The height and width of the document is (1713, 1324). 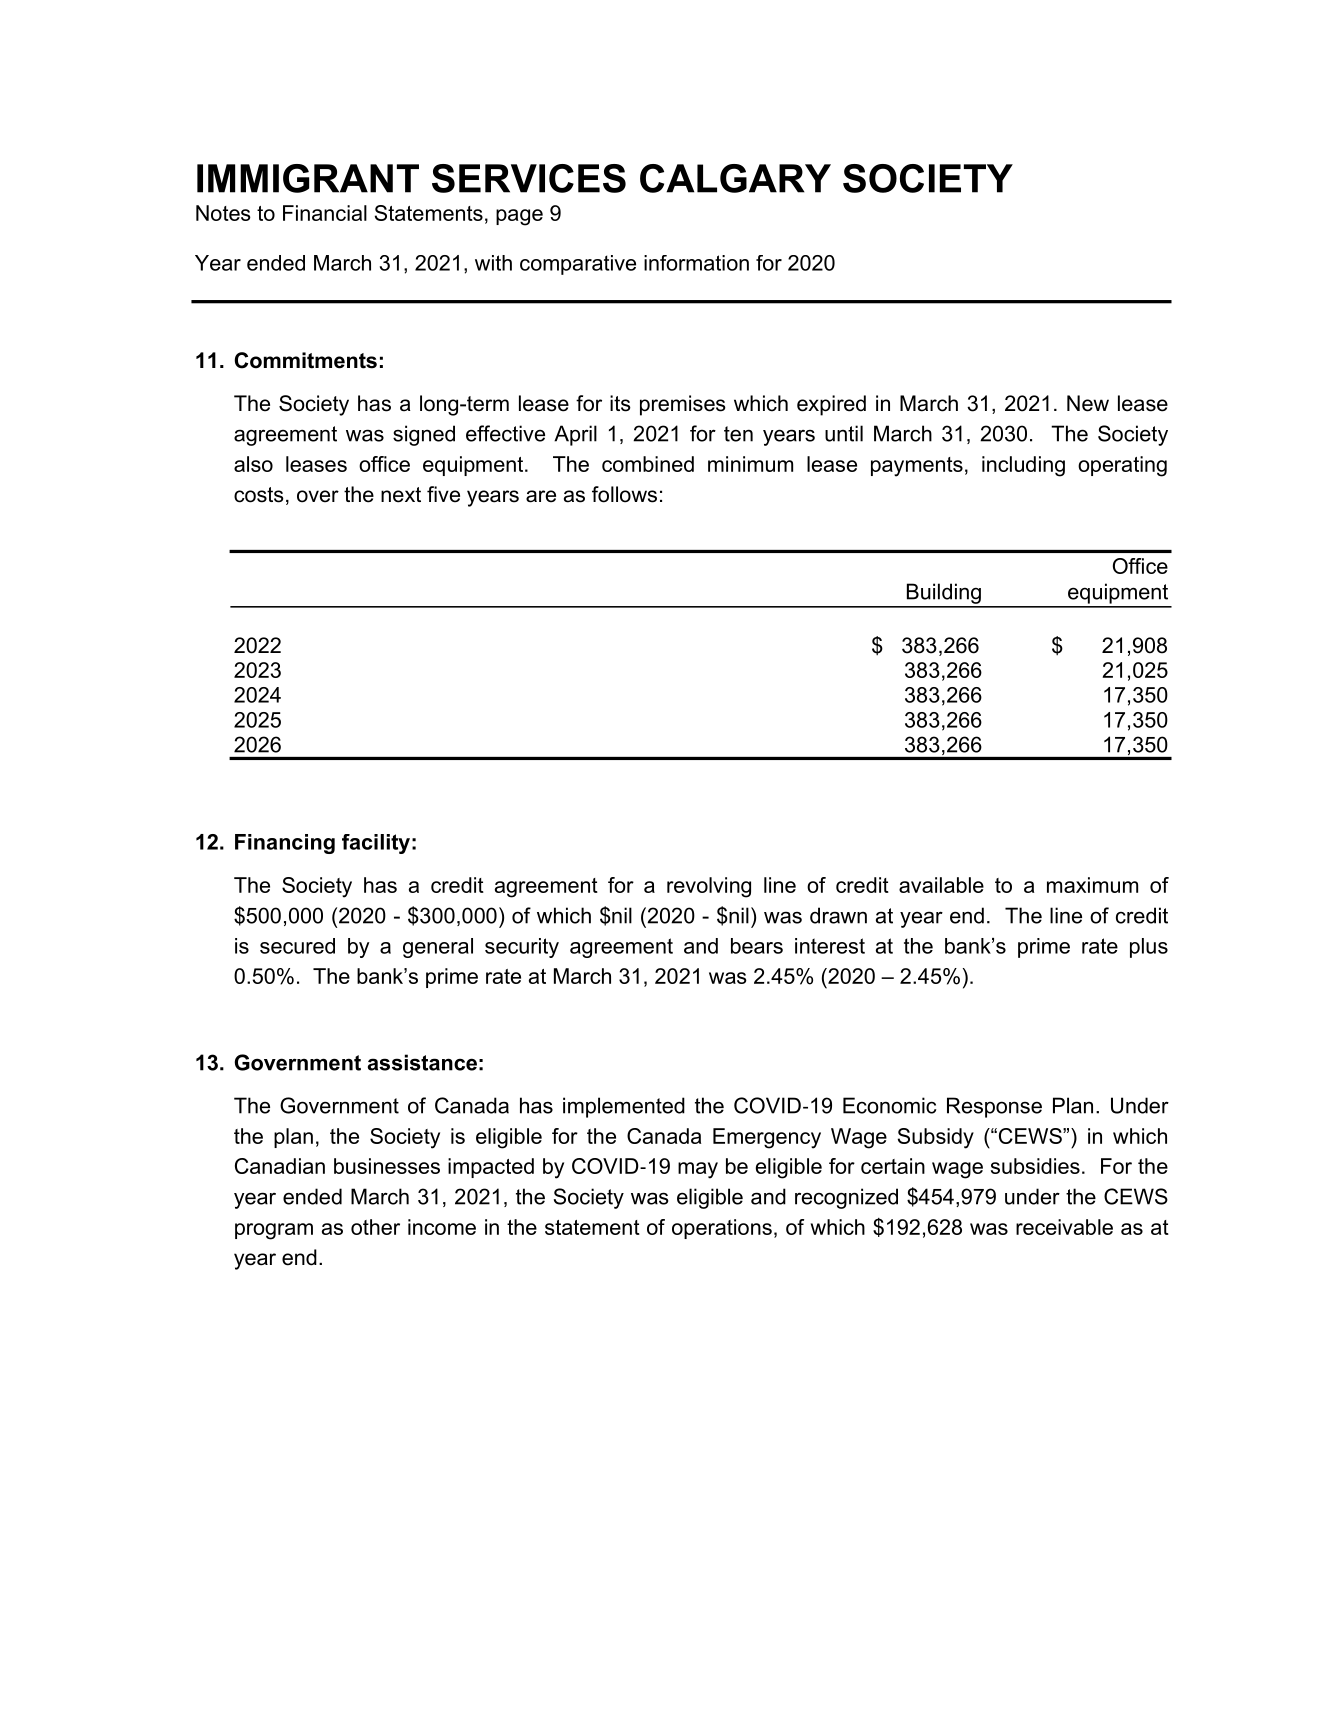 What do you see at coordinates (1088, 403) in the document?
I see `New` at bounding box center [1088, 403].
